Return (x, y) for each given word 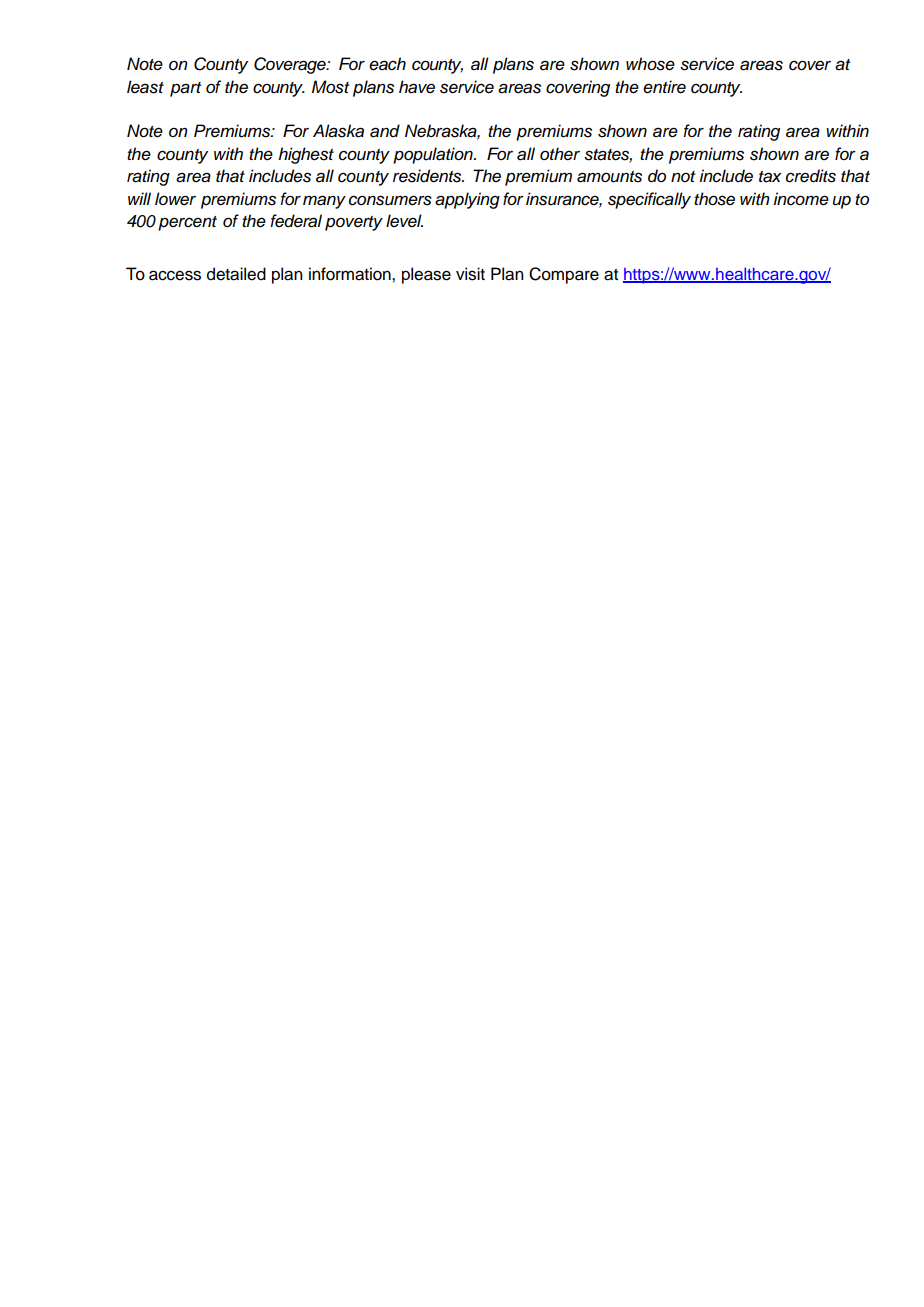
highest (306, 155)
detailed (236, 274)
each (387, 64)
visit (470, 274)
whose (650, 64)
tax (770, 177)
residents (428, 176)
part (185, 89)
